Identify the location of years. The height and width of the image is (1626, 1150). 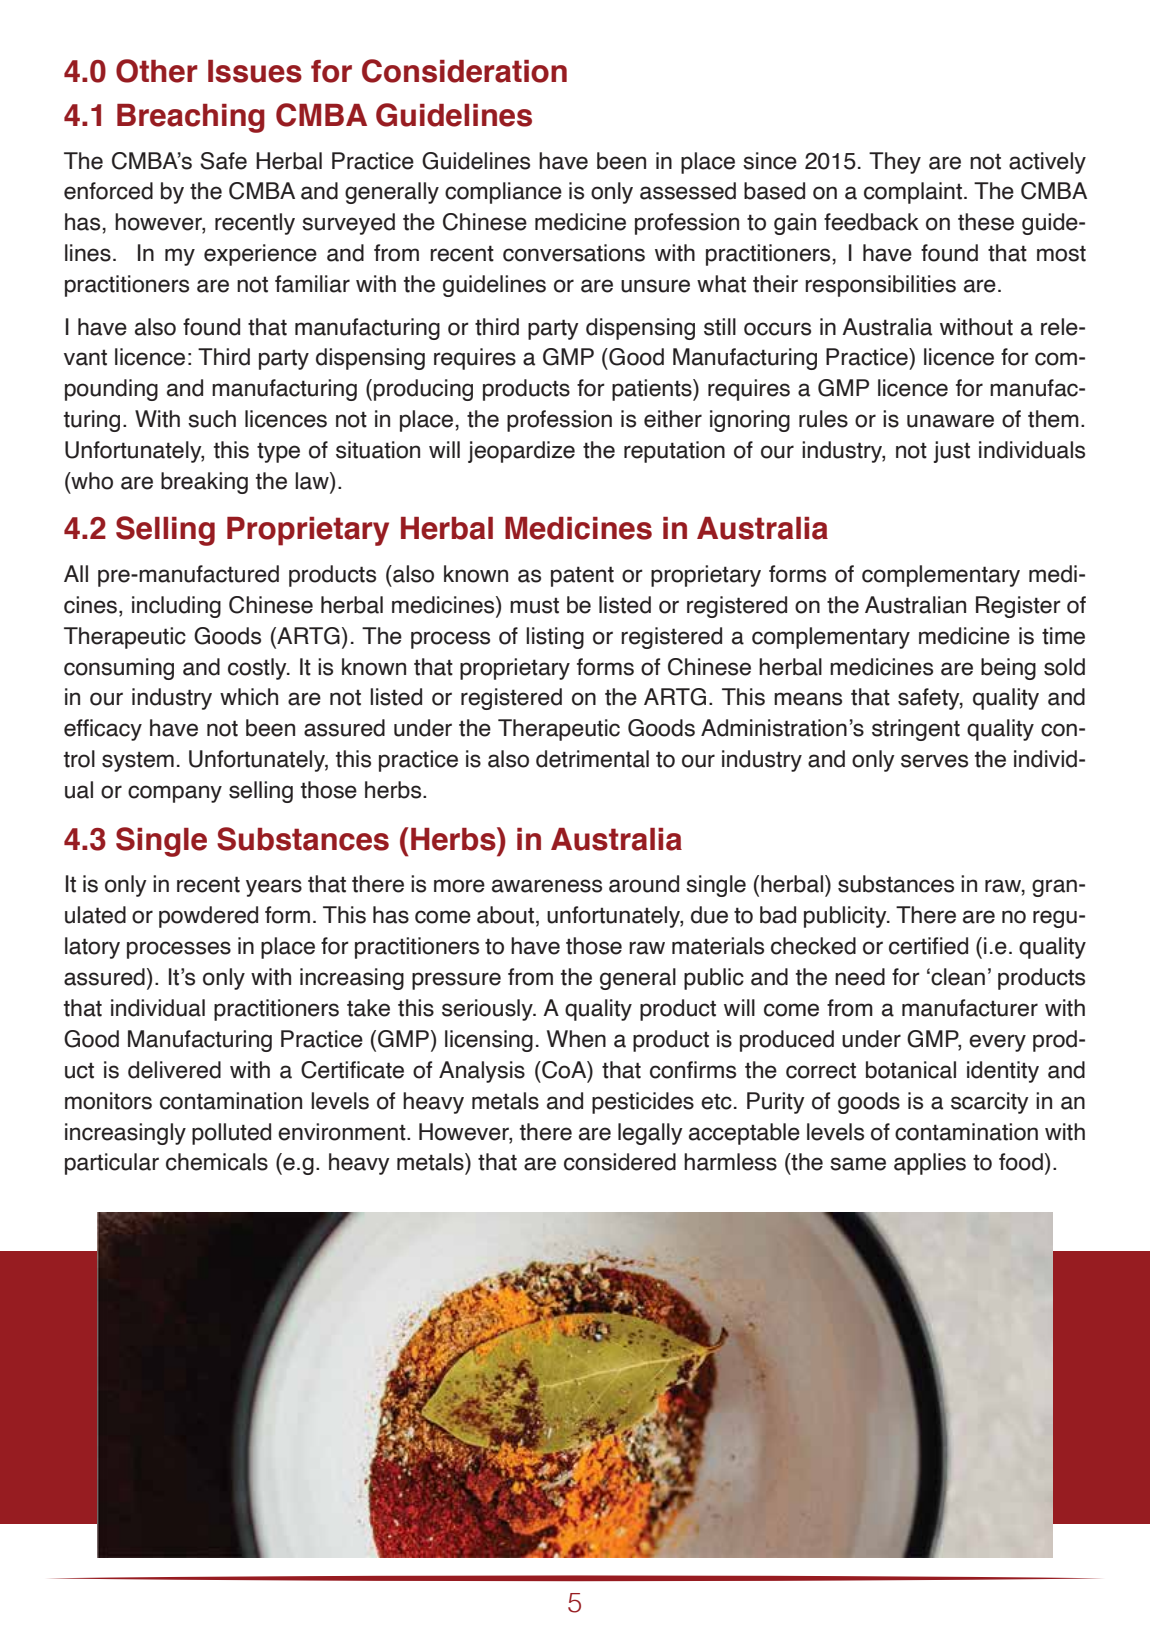
(274, 888).
